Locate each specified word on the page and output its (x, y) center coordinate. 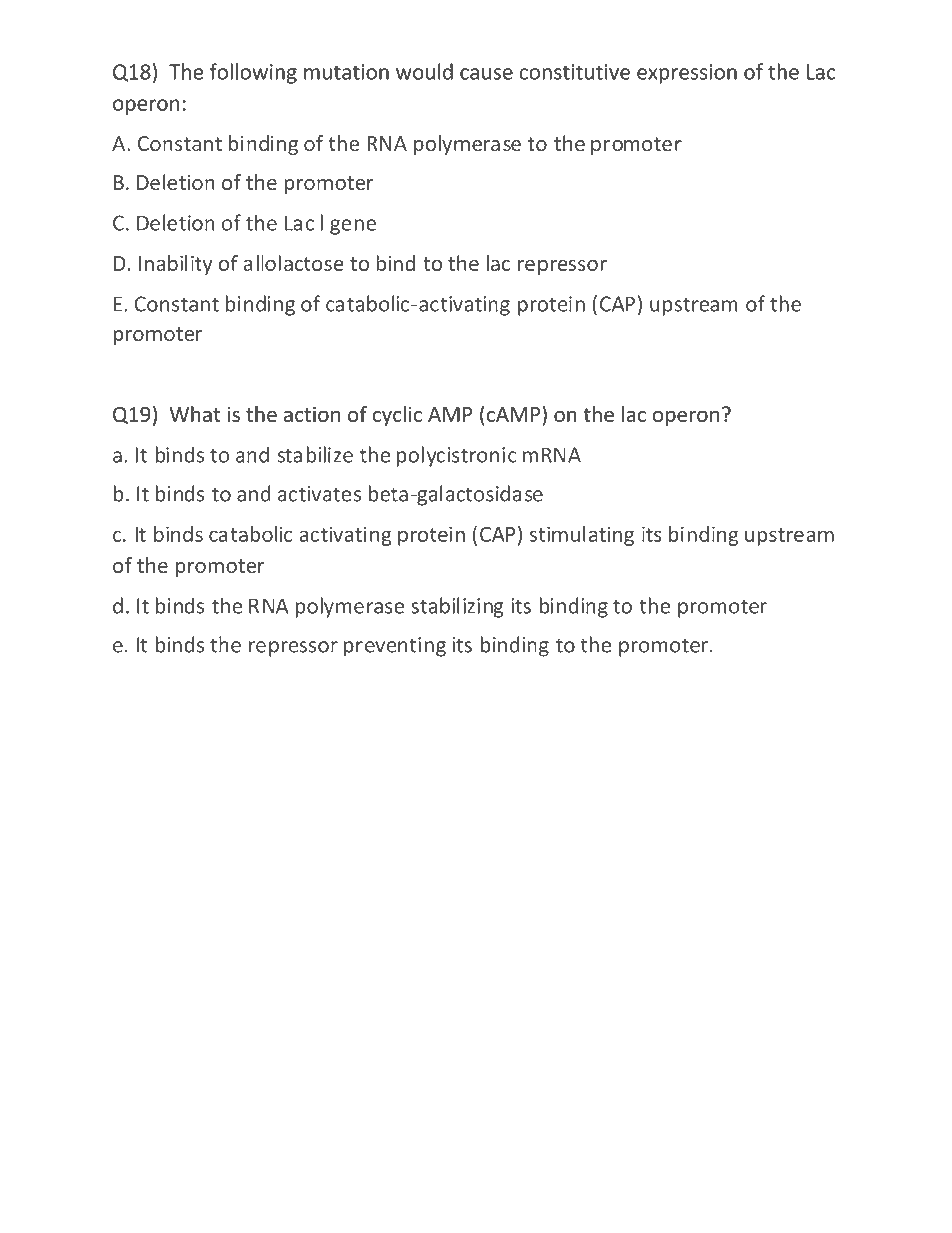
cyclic (397, 416)
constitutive (575, 72)
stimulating (581, 536)
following (253, 73)
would (424, 71)
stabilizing (457, 607)
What (195, 414)
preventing (395, 647)
